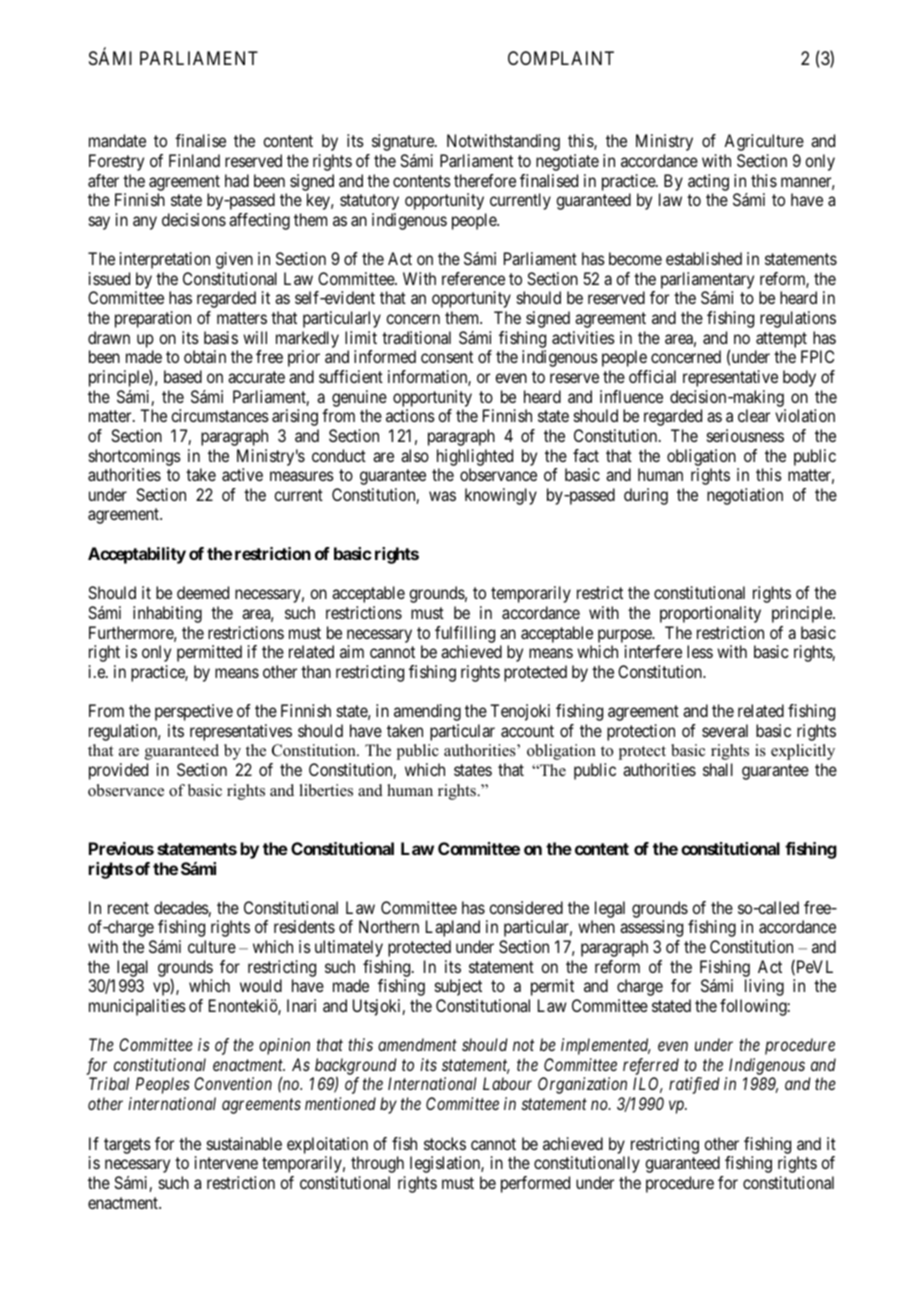 The width and height of the document is (924, 1308). I want to click on stocks, so click(445, 1143).
